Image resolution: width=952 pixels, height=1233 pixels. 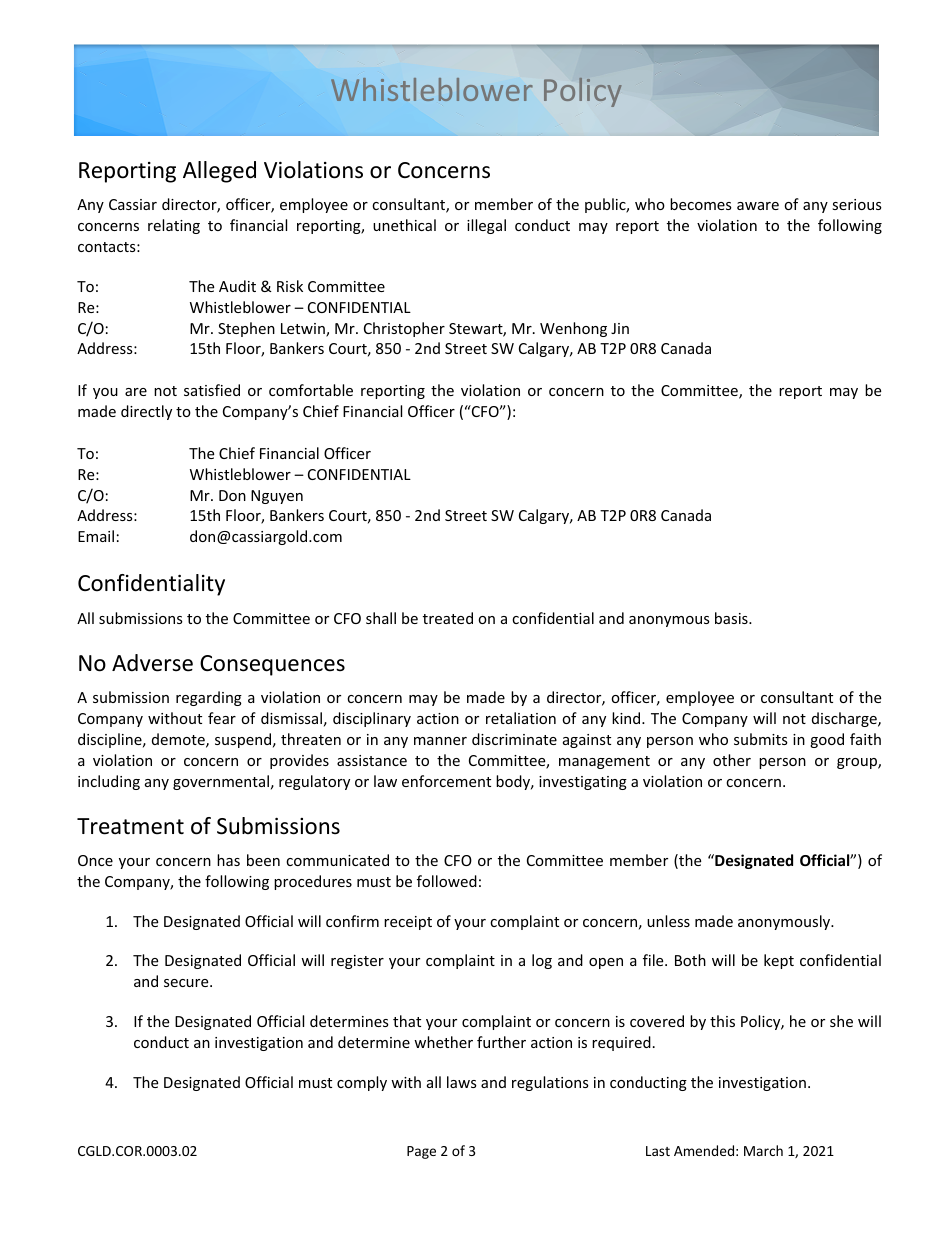 What do you see at coordinates (732, 618) in the screenshot?
I see `basis` at bounding box center [732, 618].
